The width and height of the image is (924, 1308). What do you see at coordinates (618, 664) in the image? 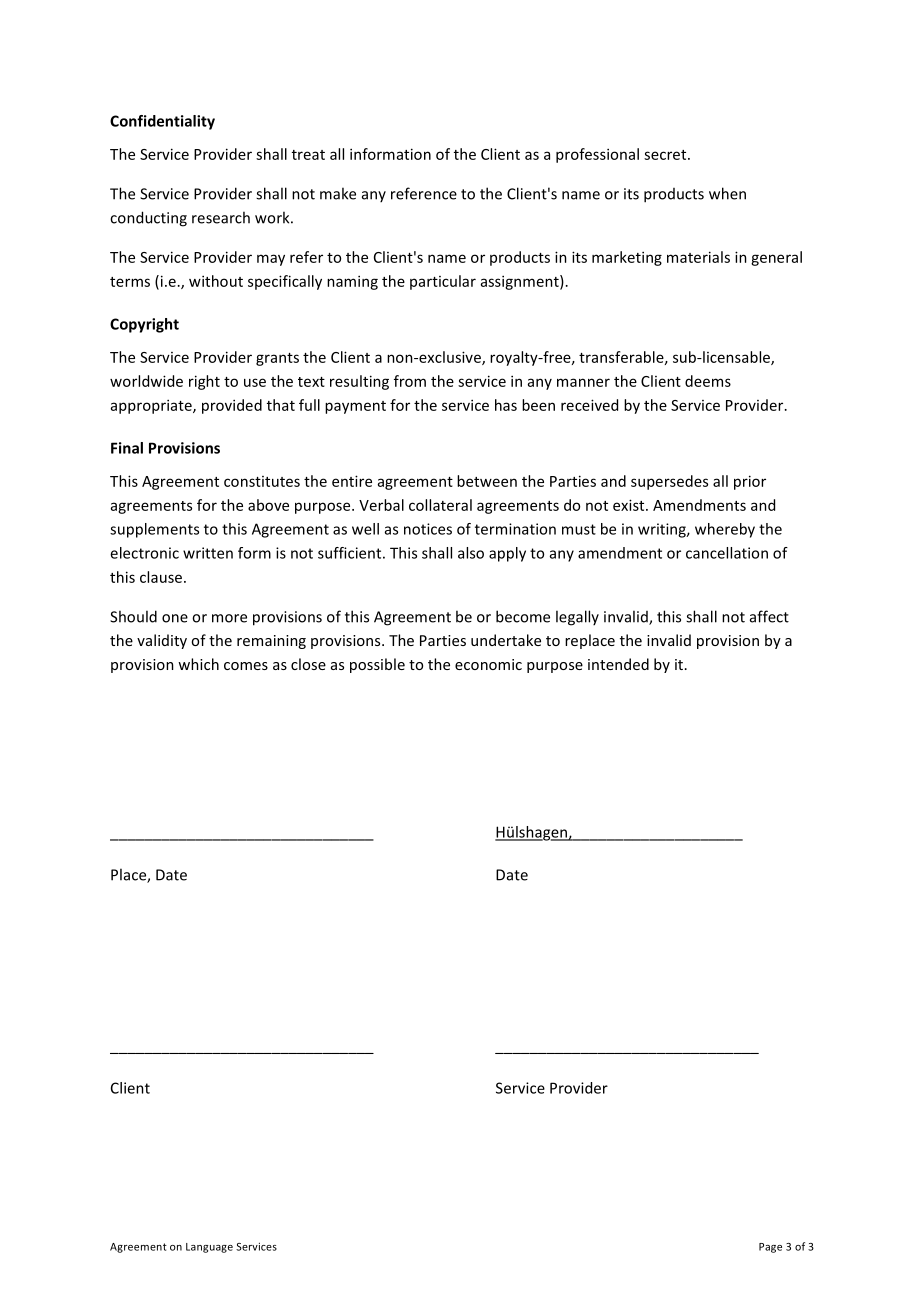
I see `intended` at bounding box center [618, 664].
